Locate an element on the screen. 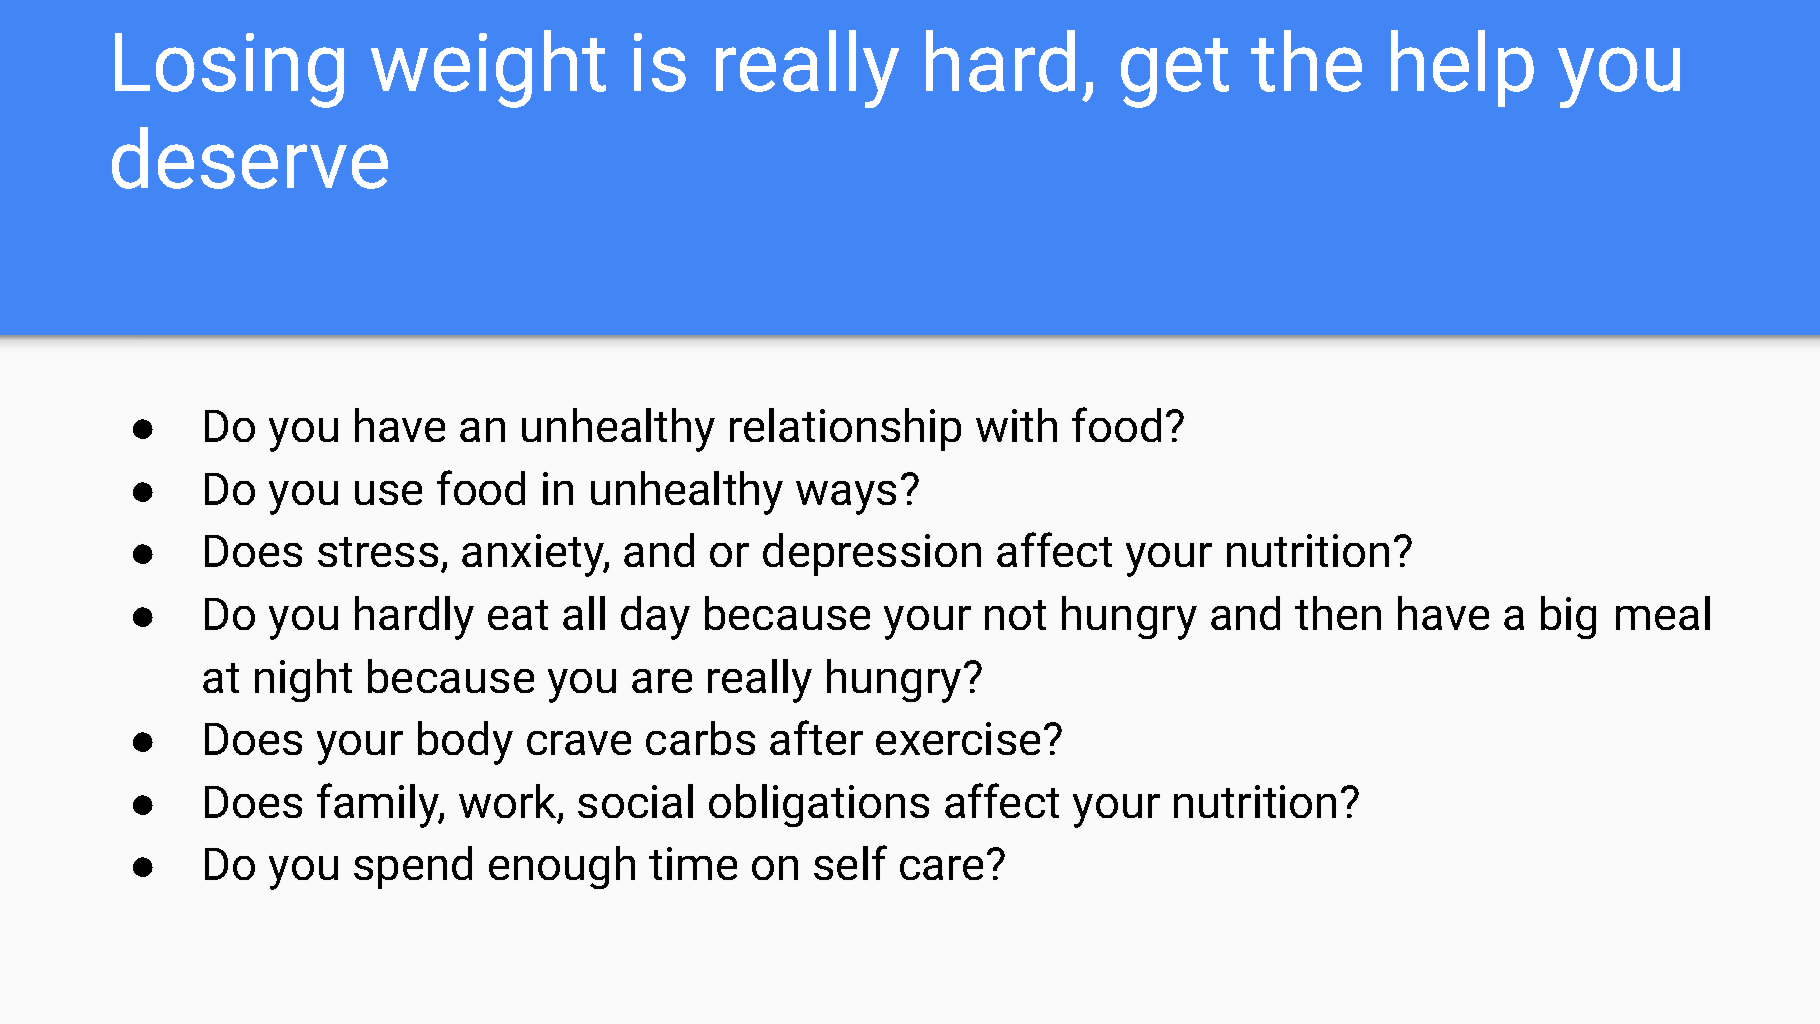  get is located at coordinates (1175, 73).
